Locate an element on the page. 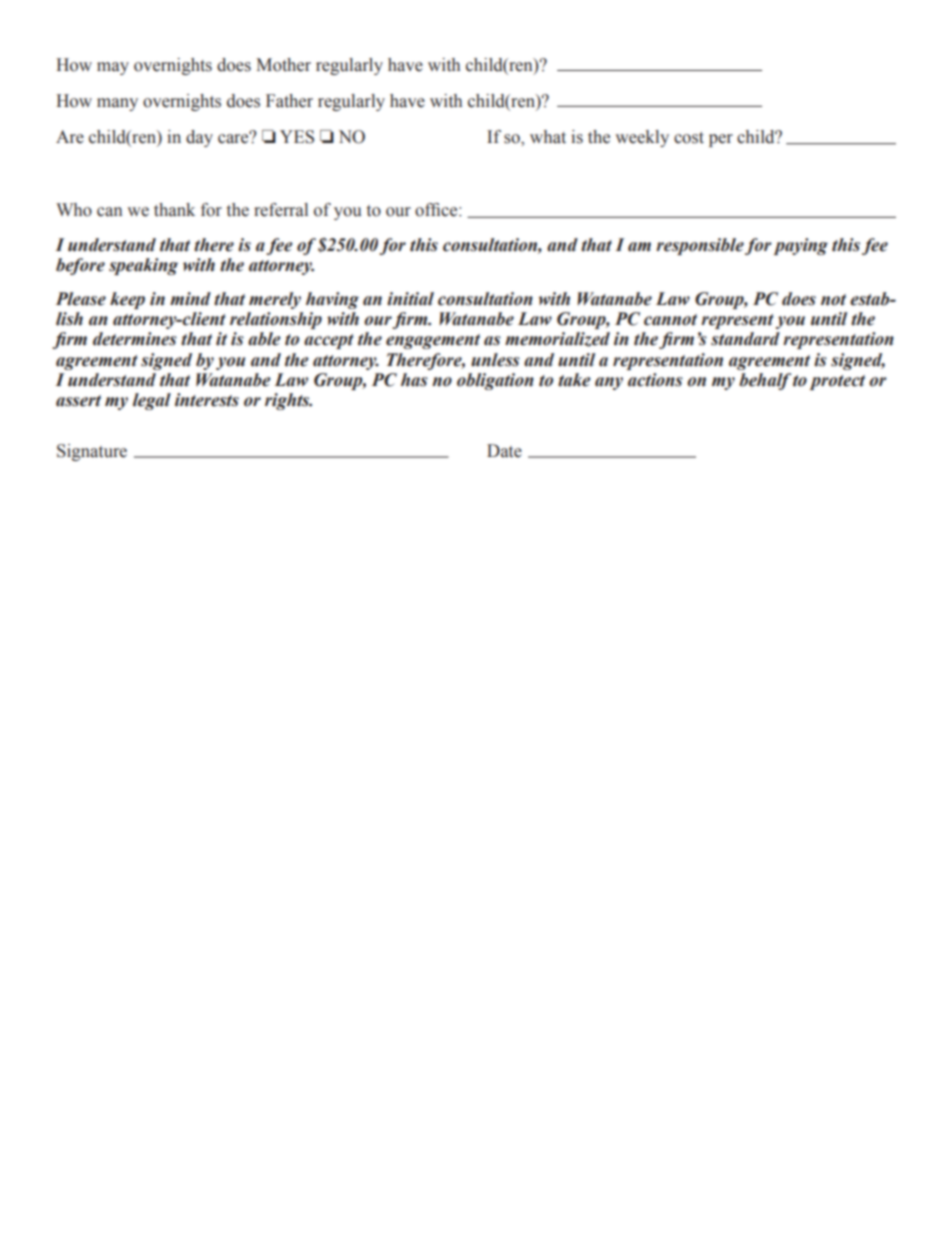  cost is located at coordinates (689, 138).
